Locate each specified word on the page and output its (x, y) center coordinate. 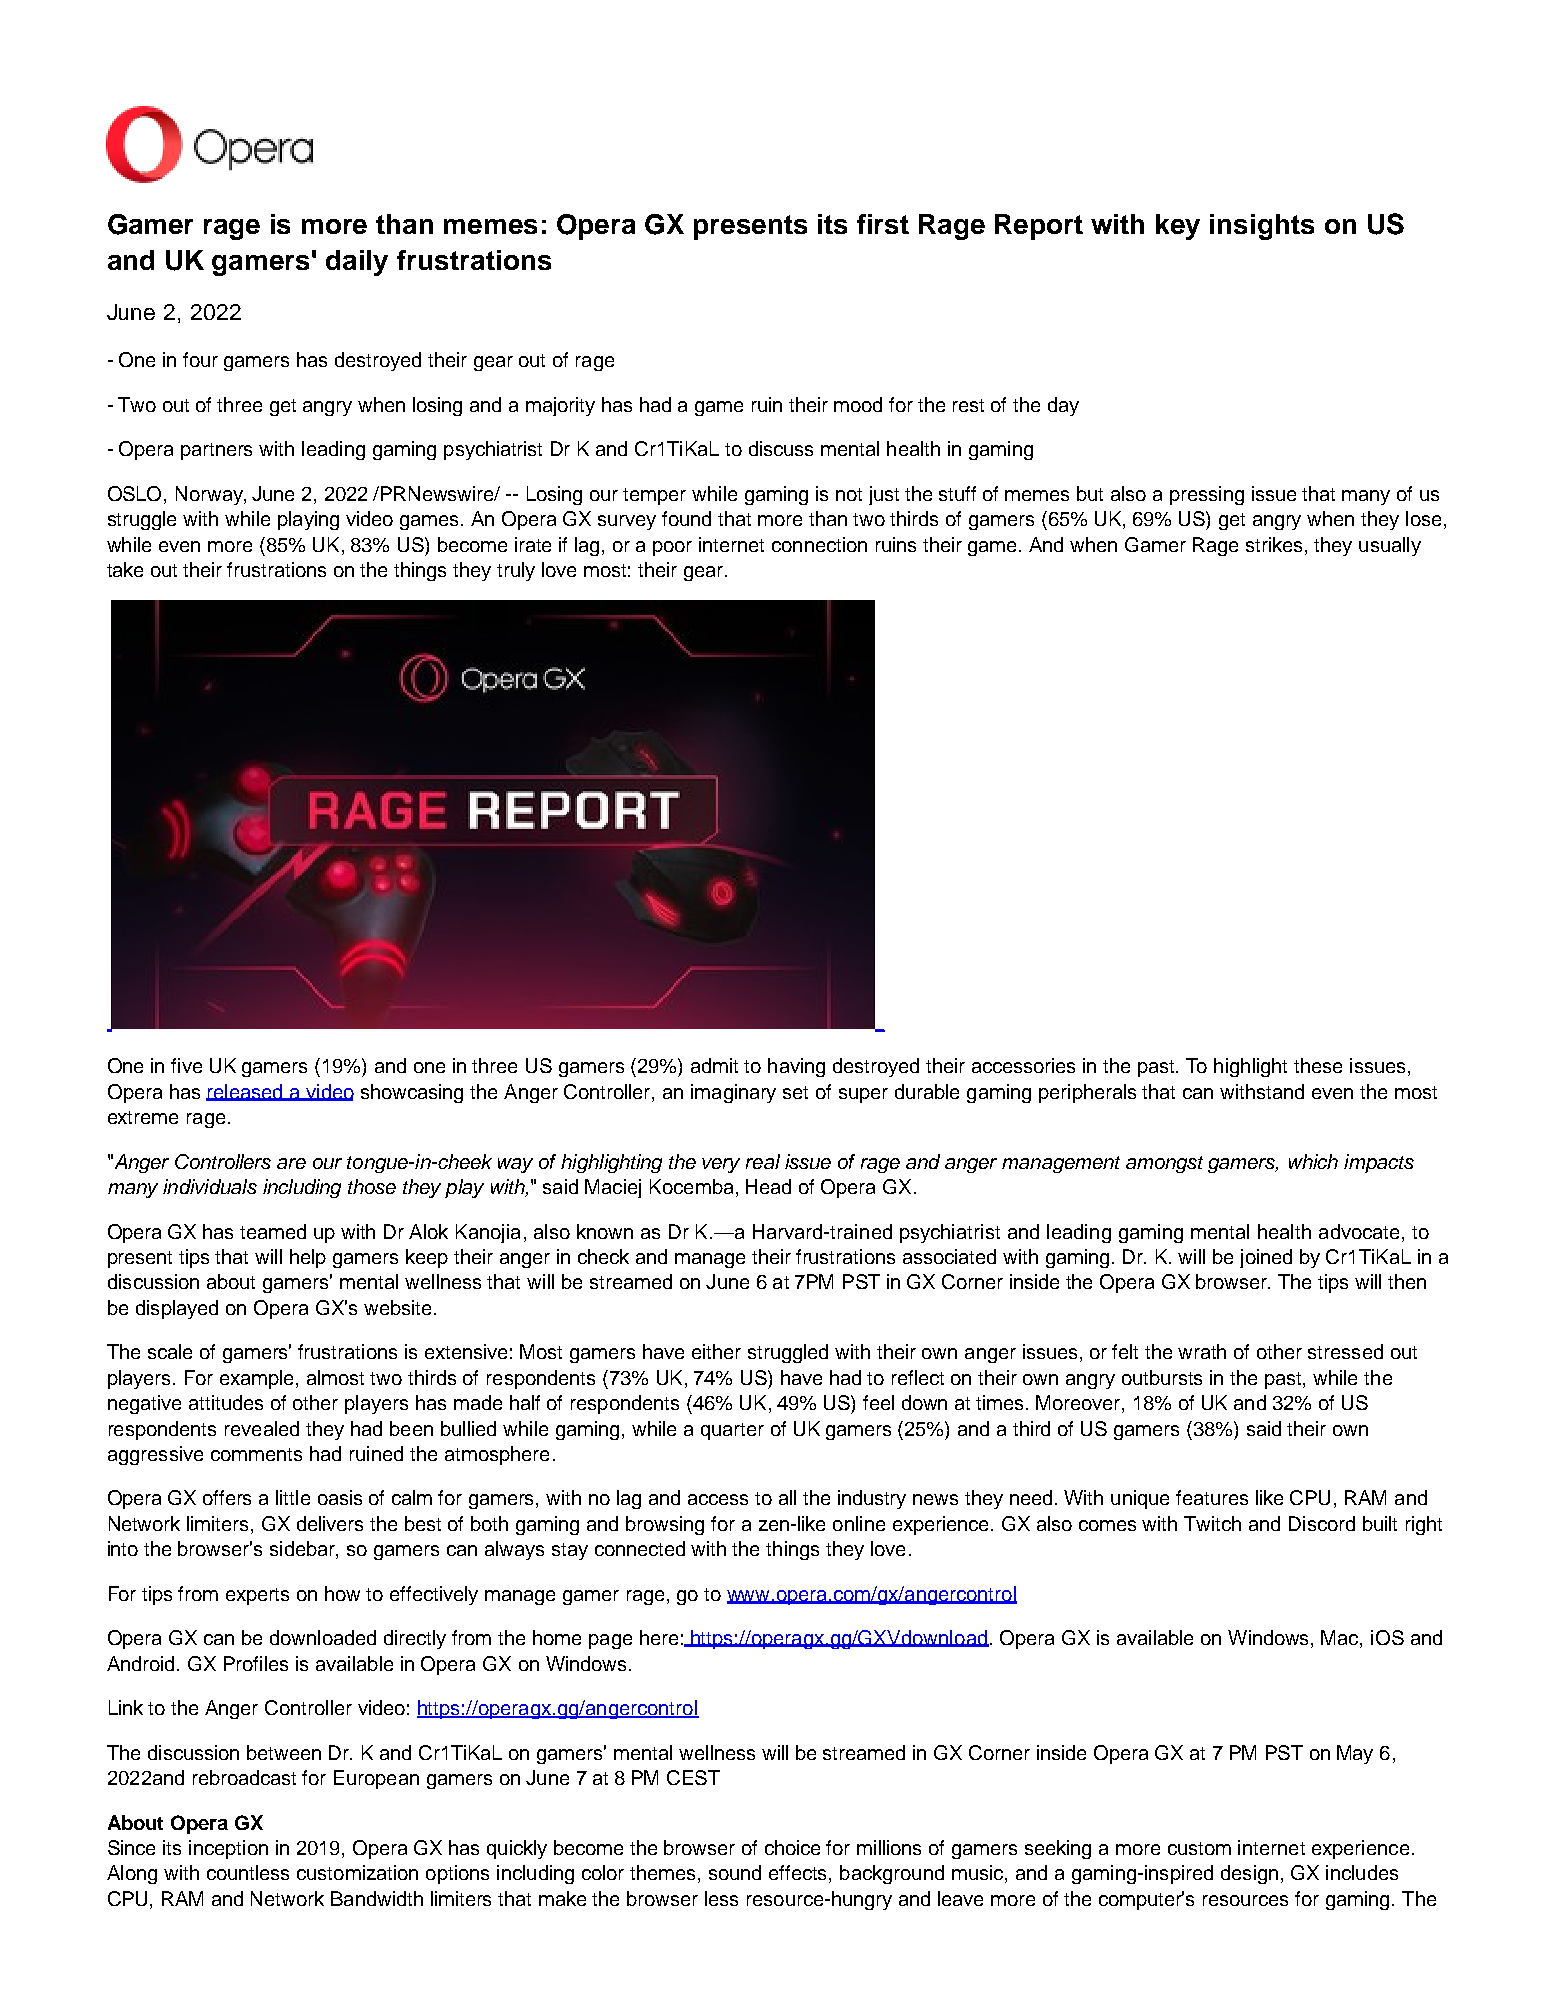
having (796, 1067)
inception (228, 1849)
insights (1262, 227)
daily (357, 263)
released (245, 1092)
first (883, 224)
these (1318, 1065)
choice (792, 1847)
